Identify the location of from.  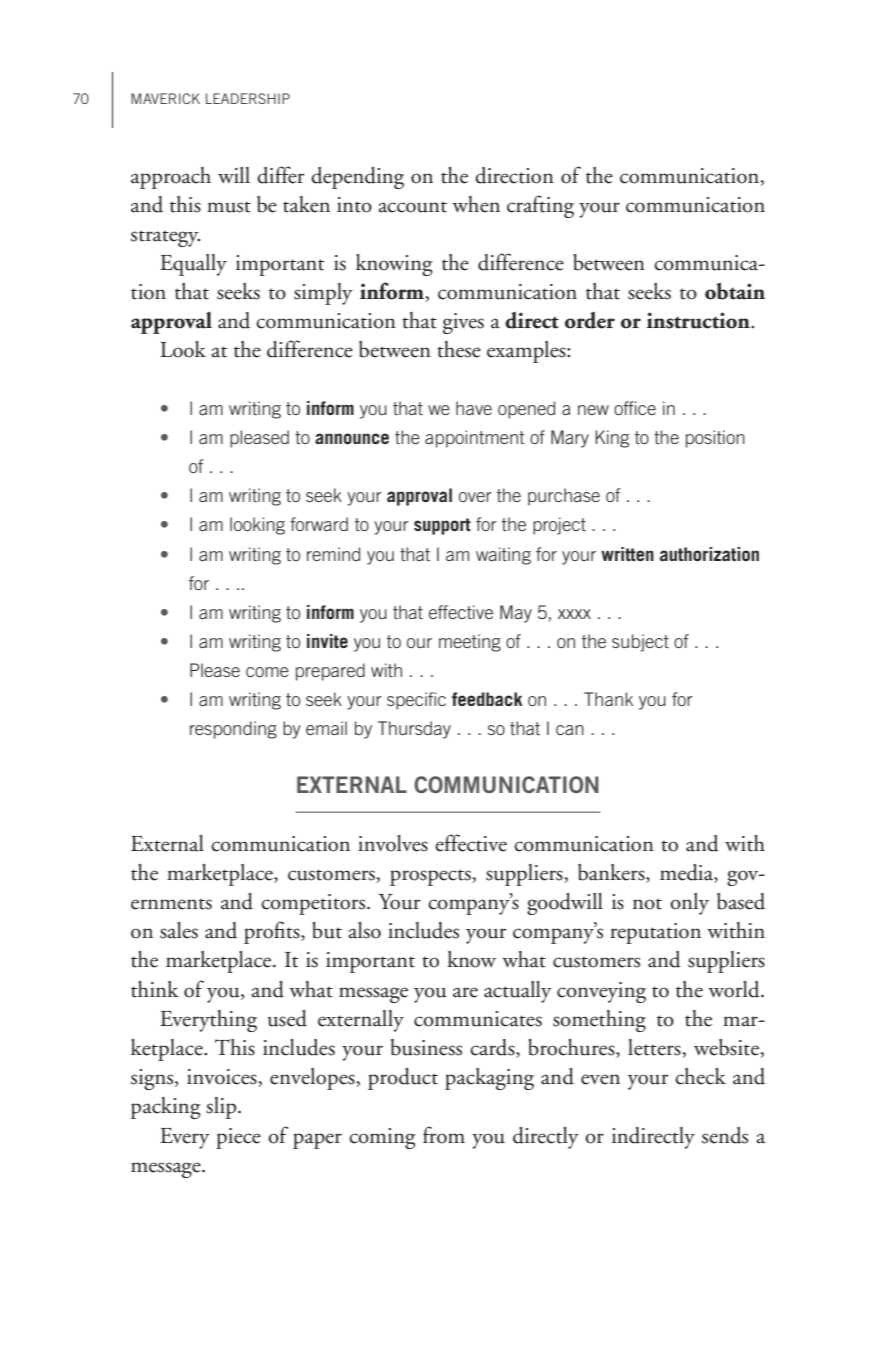
(444, 1135).
